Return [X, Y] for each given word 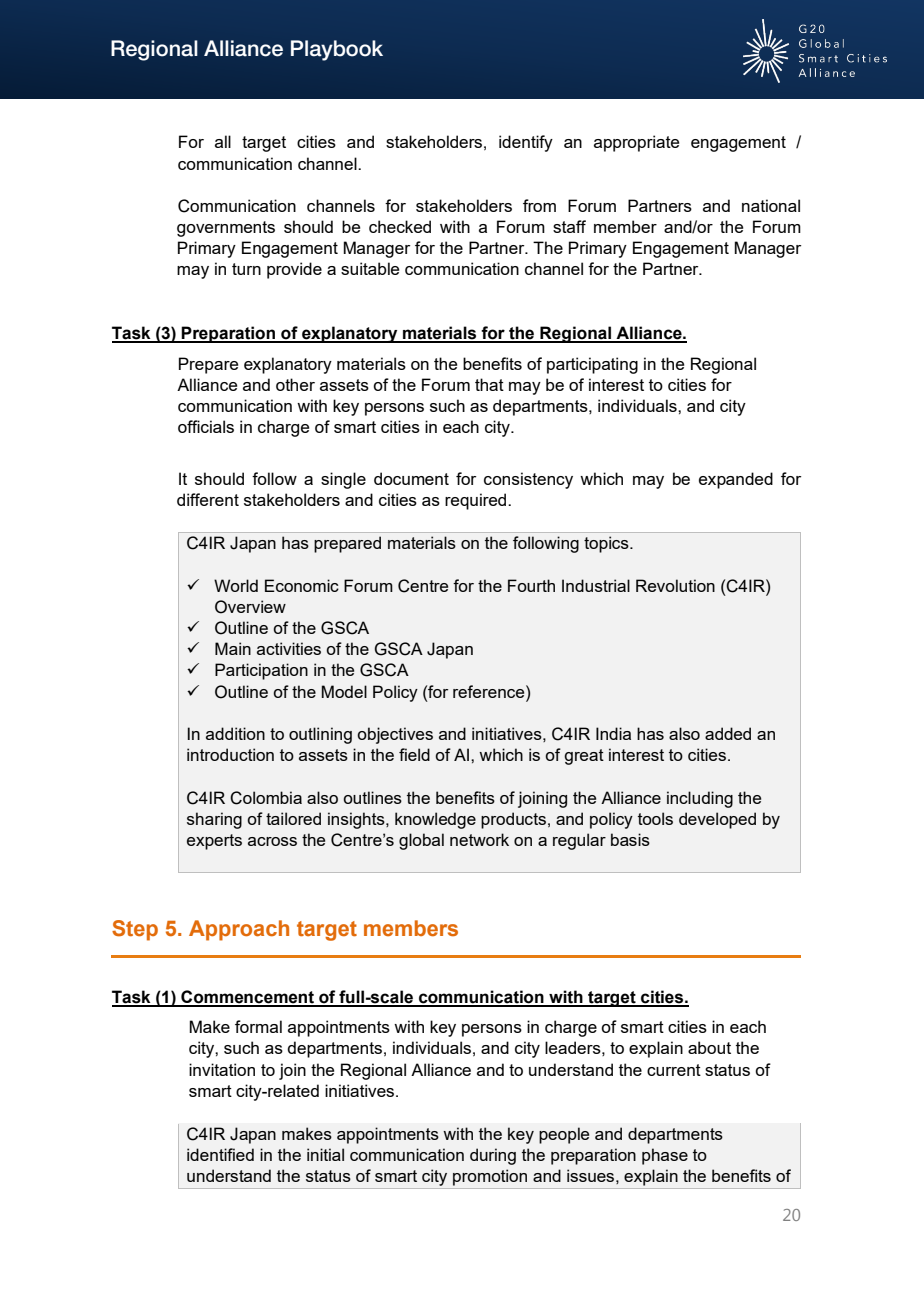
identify [526, 143]
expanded [736, 480]
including [700, 799]
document [411, 478]
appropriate [636, 143]
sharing [214, 820]
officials [206, 426]
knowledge [435, 820]
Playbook [337, 50]
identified [220, 1154]
